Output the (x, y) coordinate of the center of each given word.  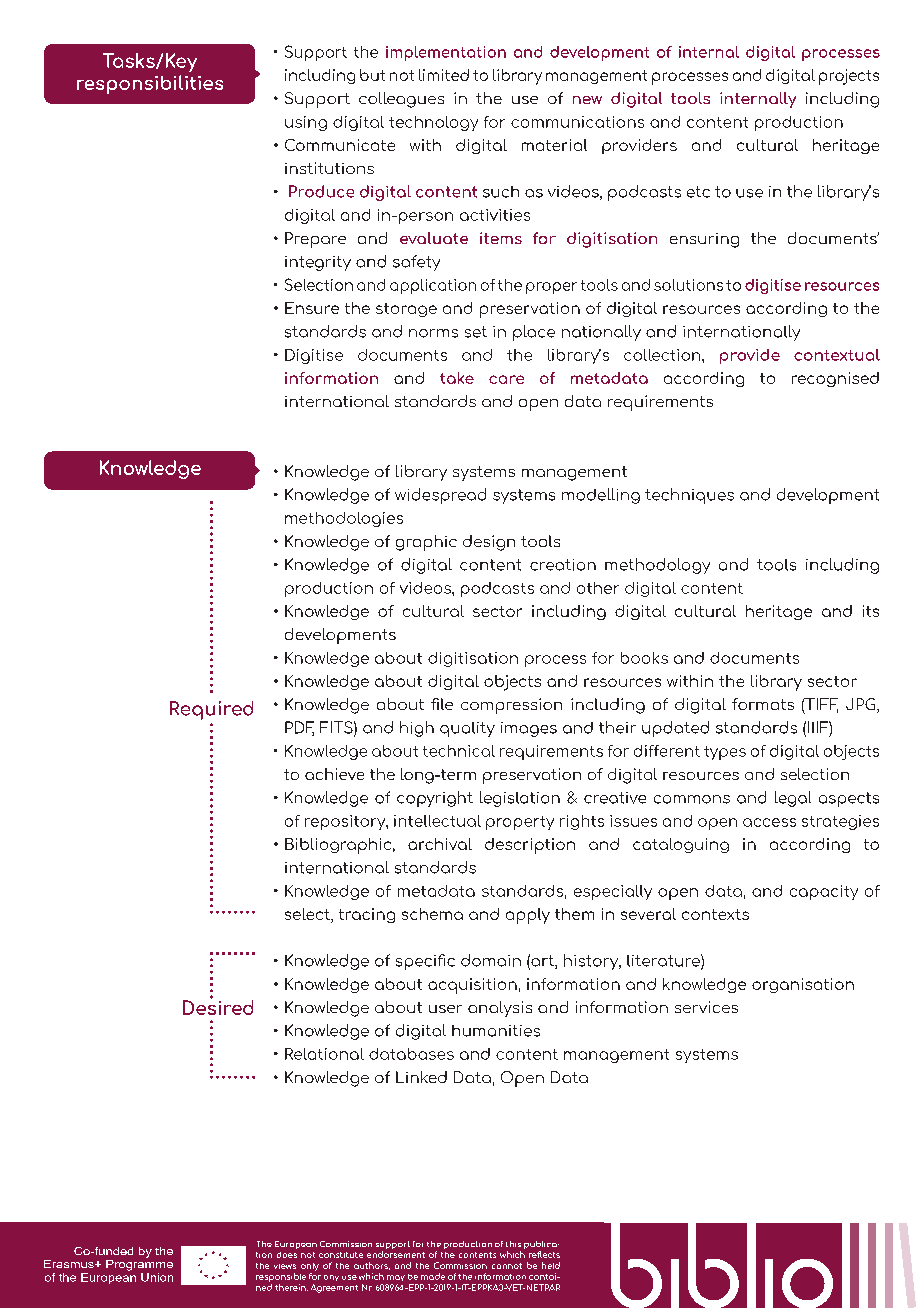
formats (763, 704)
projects (849, 77)
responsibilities (150, 84)
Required (211, 710)
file (442, 704)
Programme (139, 1265)
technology (433, 123)
